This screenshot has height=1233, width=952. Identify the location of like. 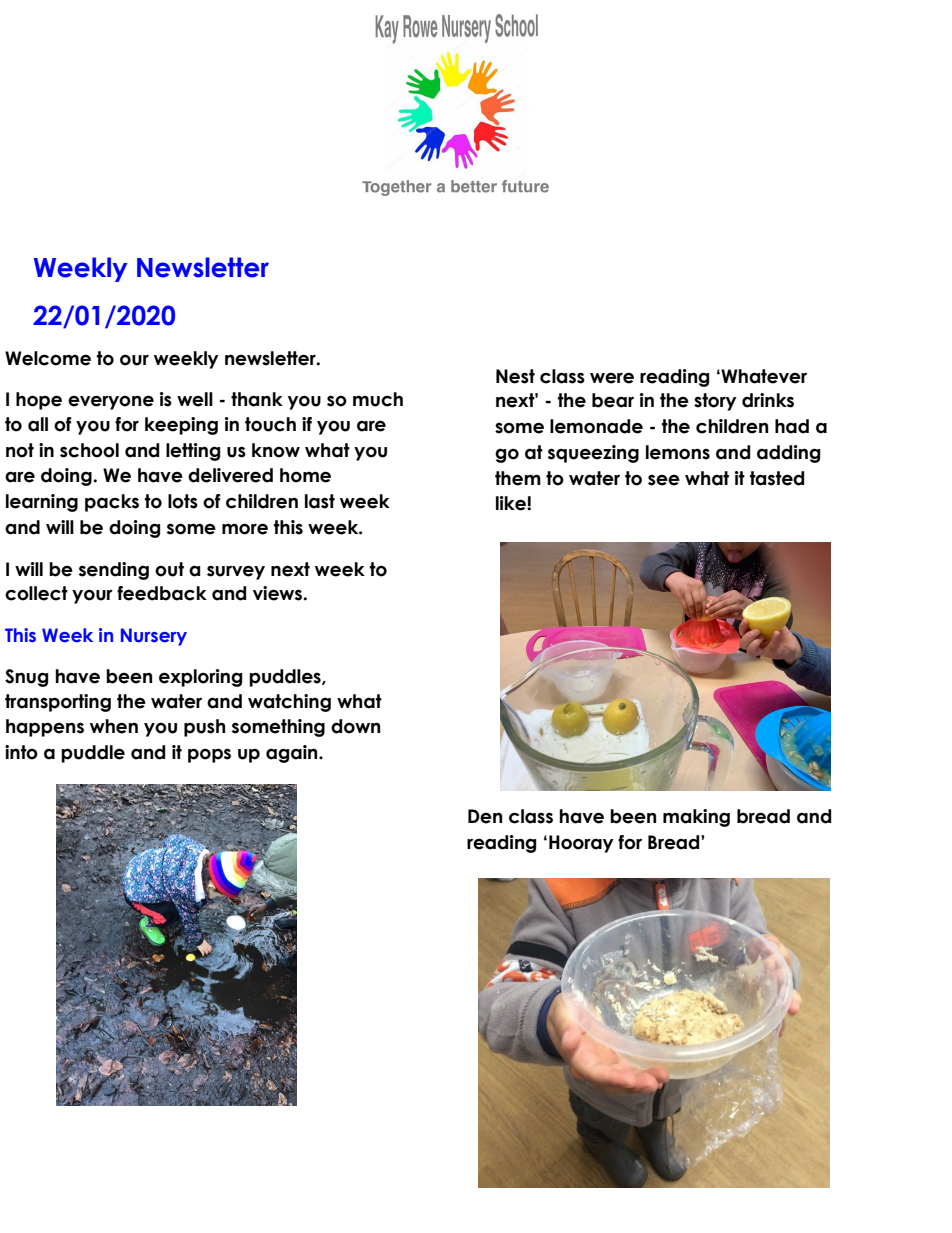
(512, 503).
